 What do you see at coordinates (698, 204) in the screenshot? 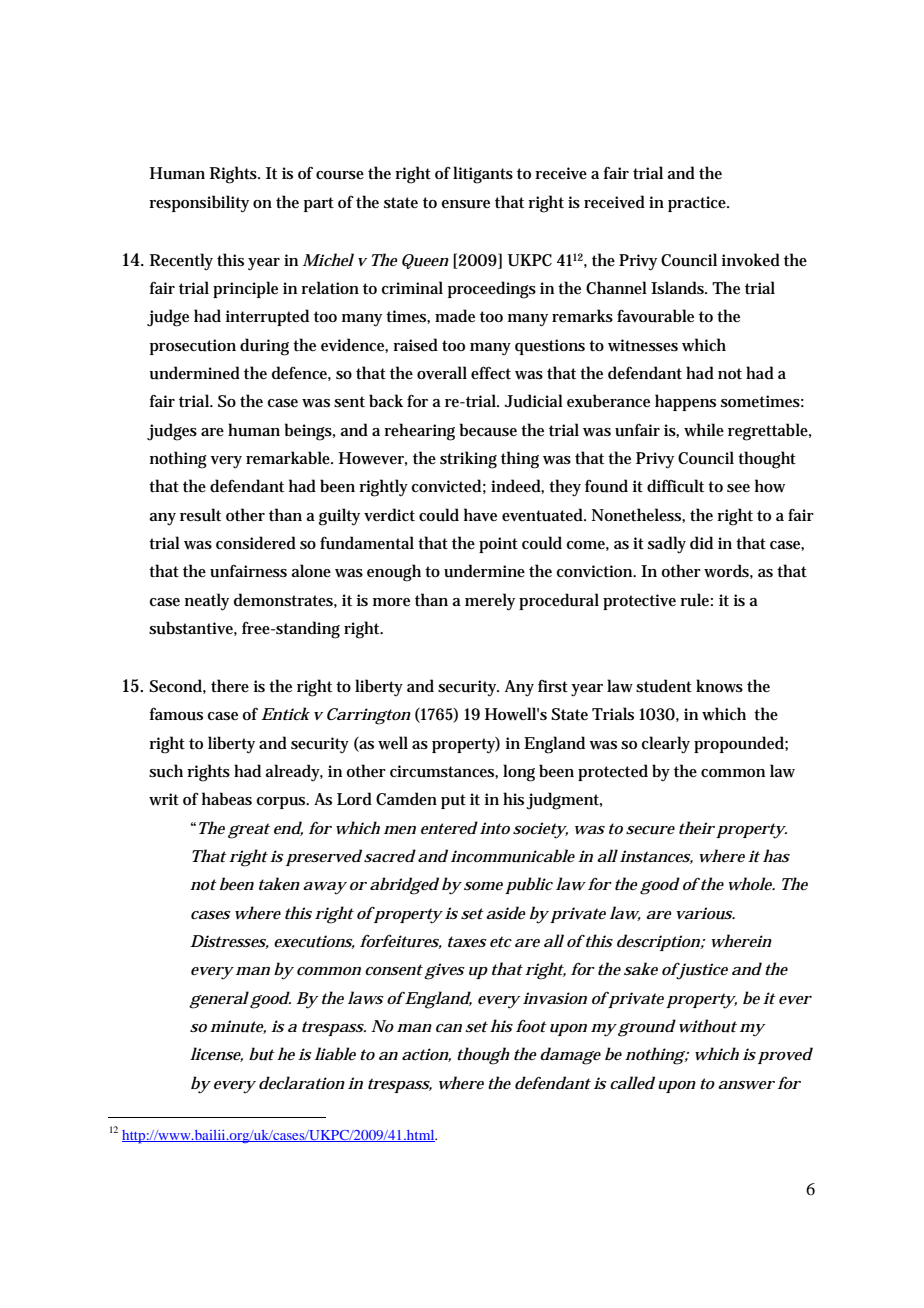
I see `practice` at bounding box center [698, 204].
